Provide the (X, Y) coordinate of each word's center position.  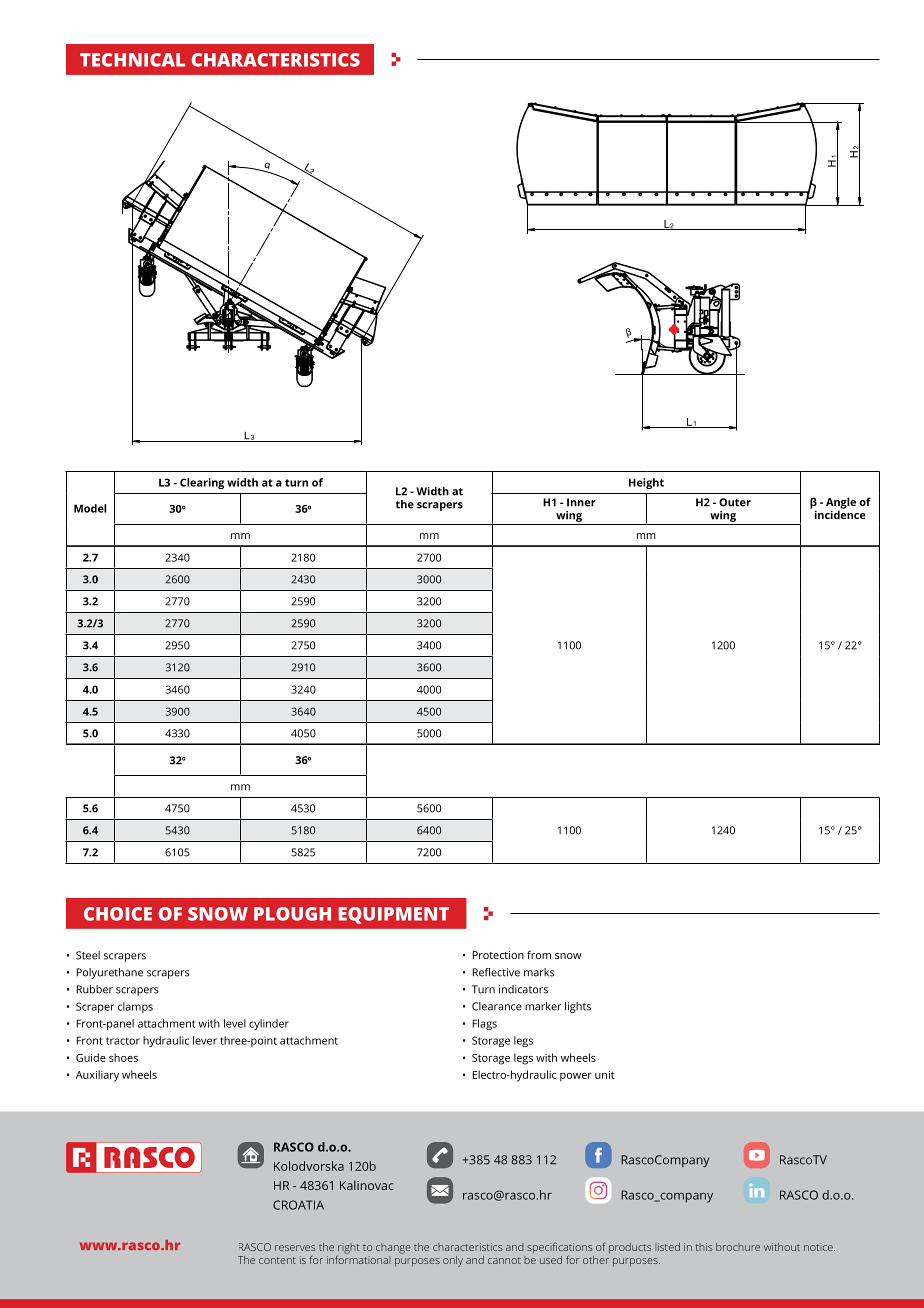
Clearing (202, 483)
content (277, 1260)
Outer (735, 502)
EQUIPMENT (393, 915)
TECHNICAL (132, 60)
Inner (581, 502)
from (539, 954)
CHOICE (118, 914)
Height (646, 483)
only (453, 1261)
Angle (841, 504)
